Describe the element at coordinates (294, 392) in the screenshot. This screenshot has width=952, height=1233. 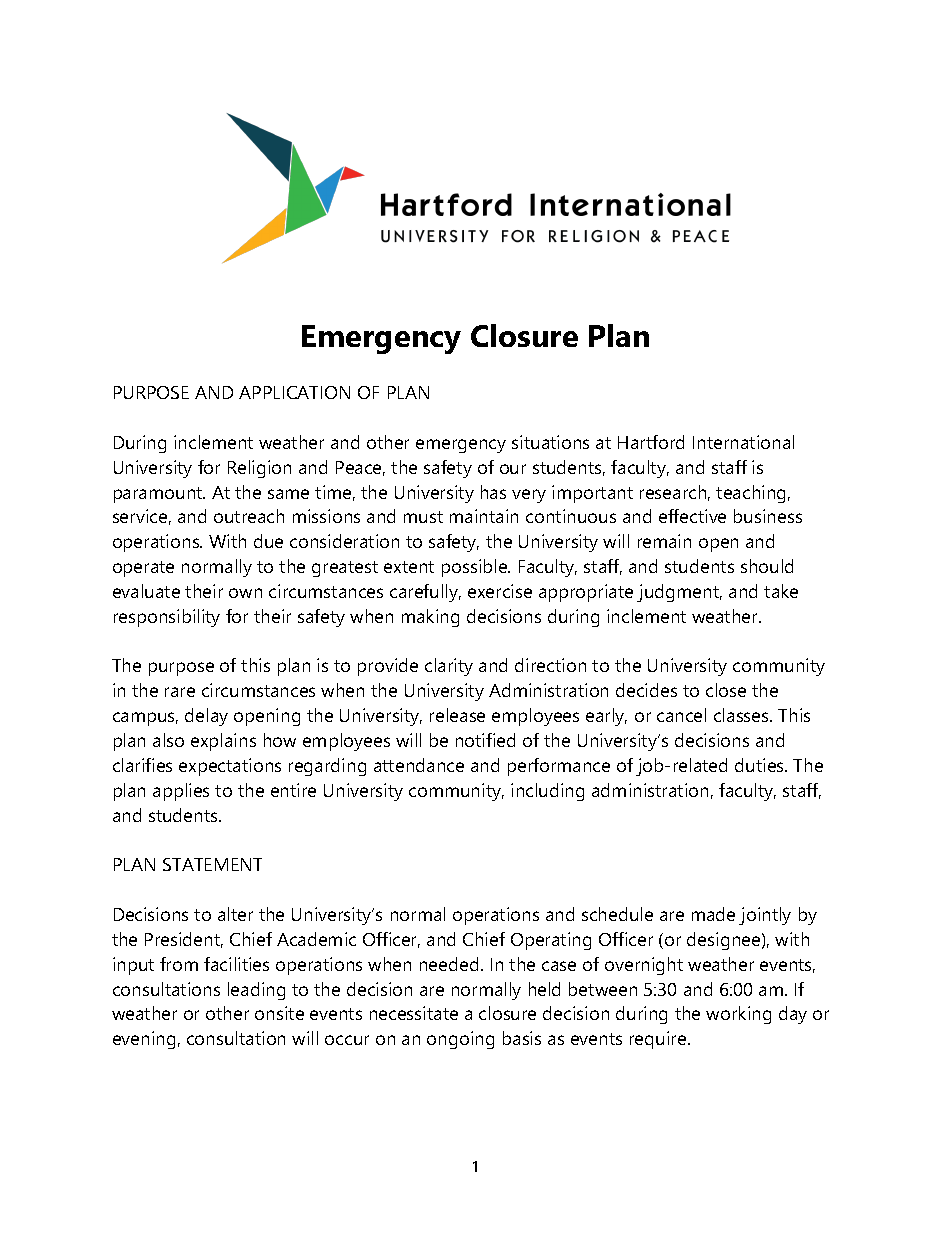
I see `APPLICATION` at that location.
